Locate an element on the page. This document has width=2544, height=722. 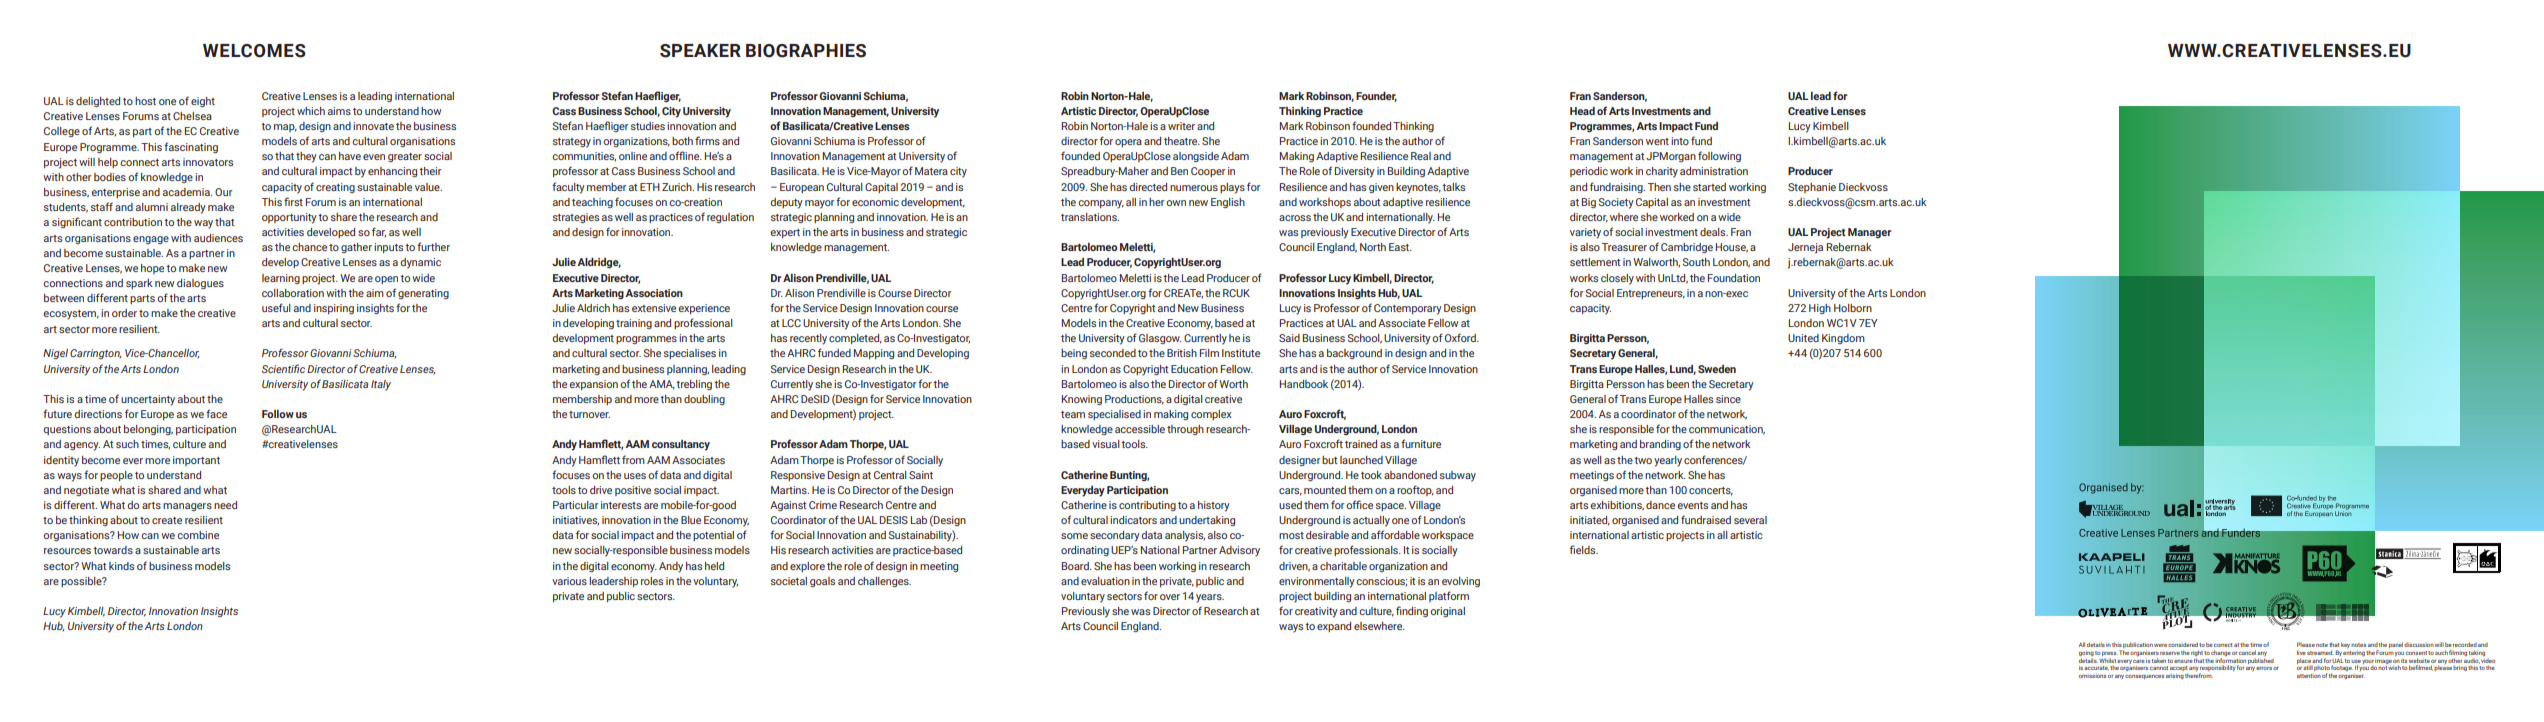
creating is located at coordinates (335, 188).
